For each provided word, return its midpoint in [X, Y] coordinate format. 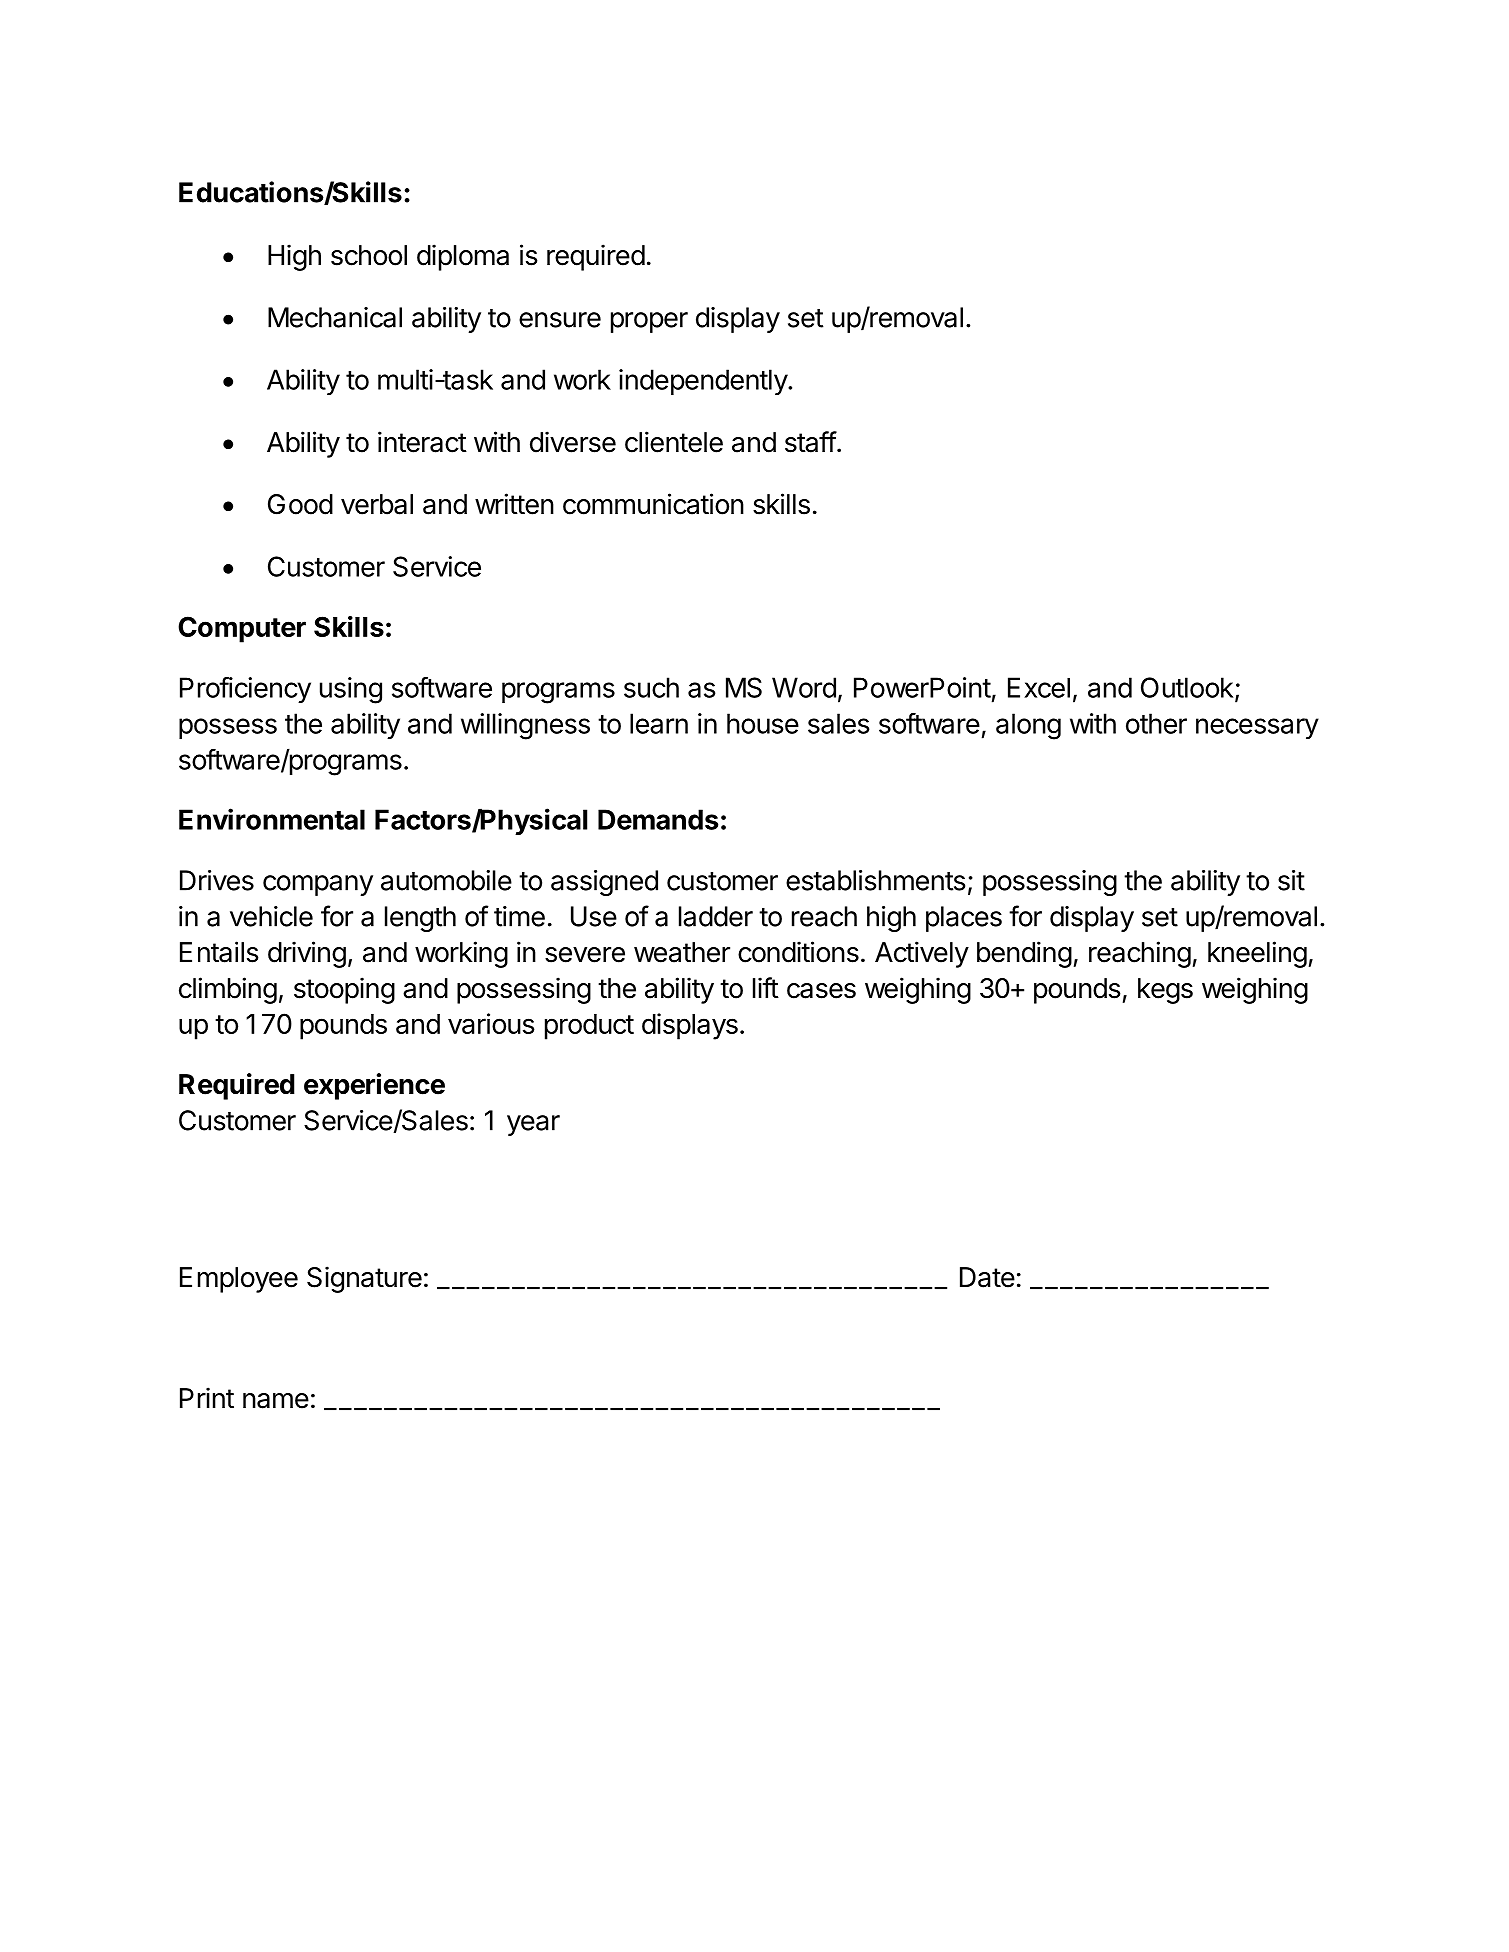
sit [1291, 880]
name [276, 1401]
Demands [658, 819]
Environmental [272, 819]
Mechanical [335, 317]
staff [811, 442]
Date [987, 1277]
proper [649, 322]
